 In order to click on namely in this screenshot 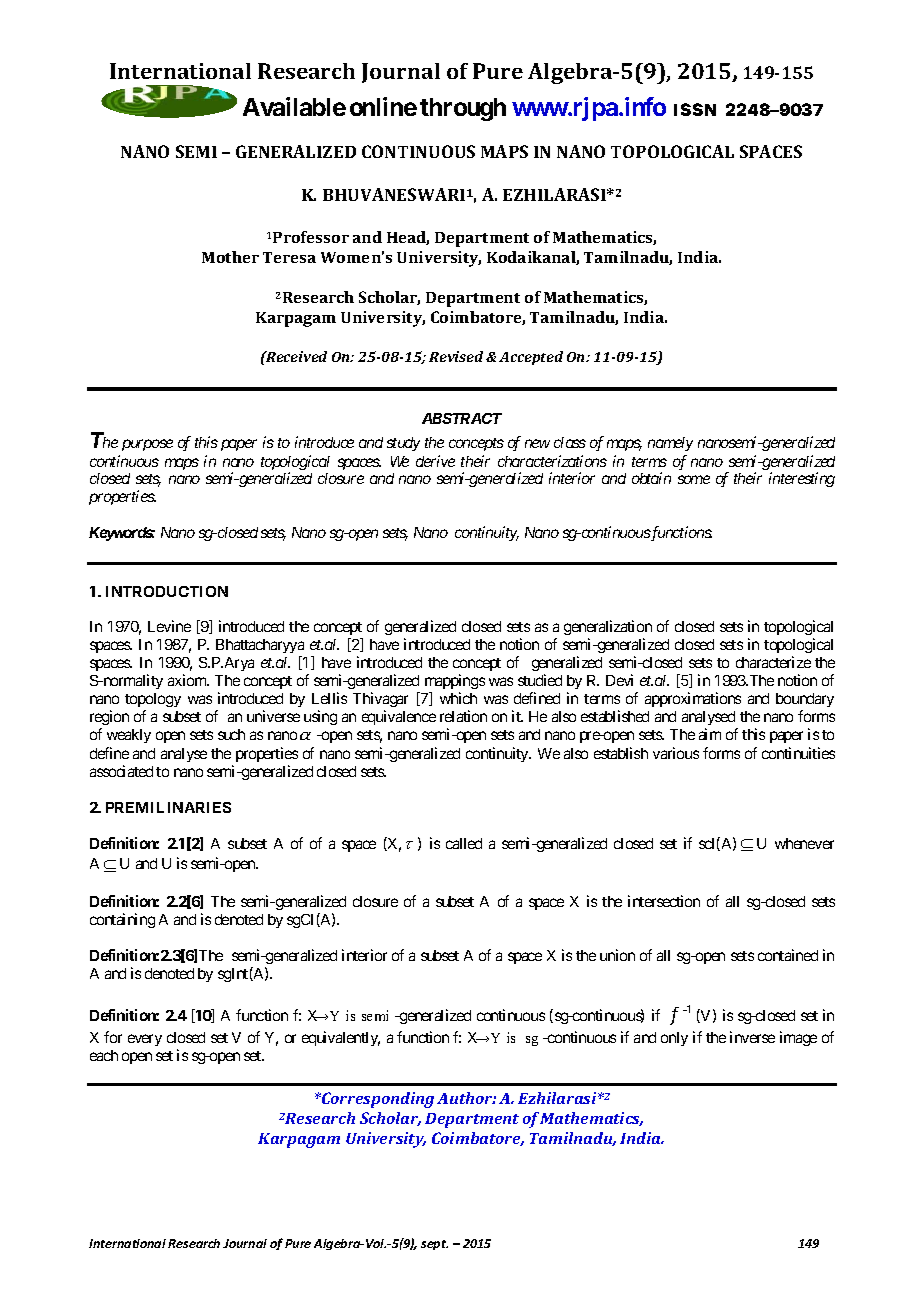, I will do `click(670, 444)`.
